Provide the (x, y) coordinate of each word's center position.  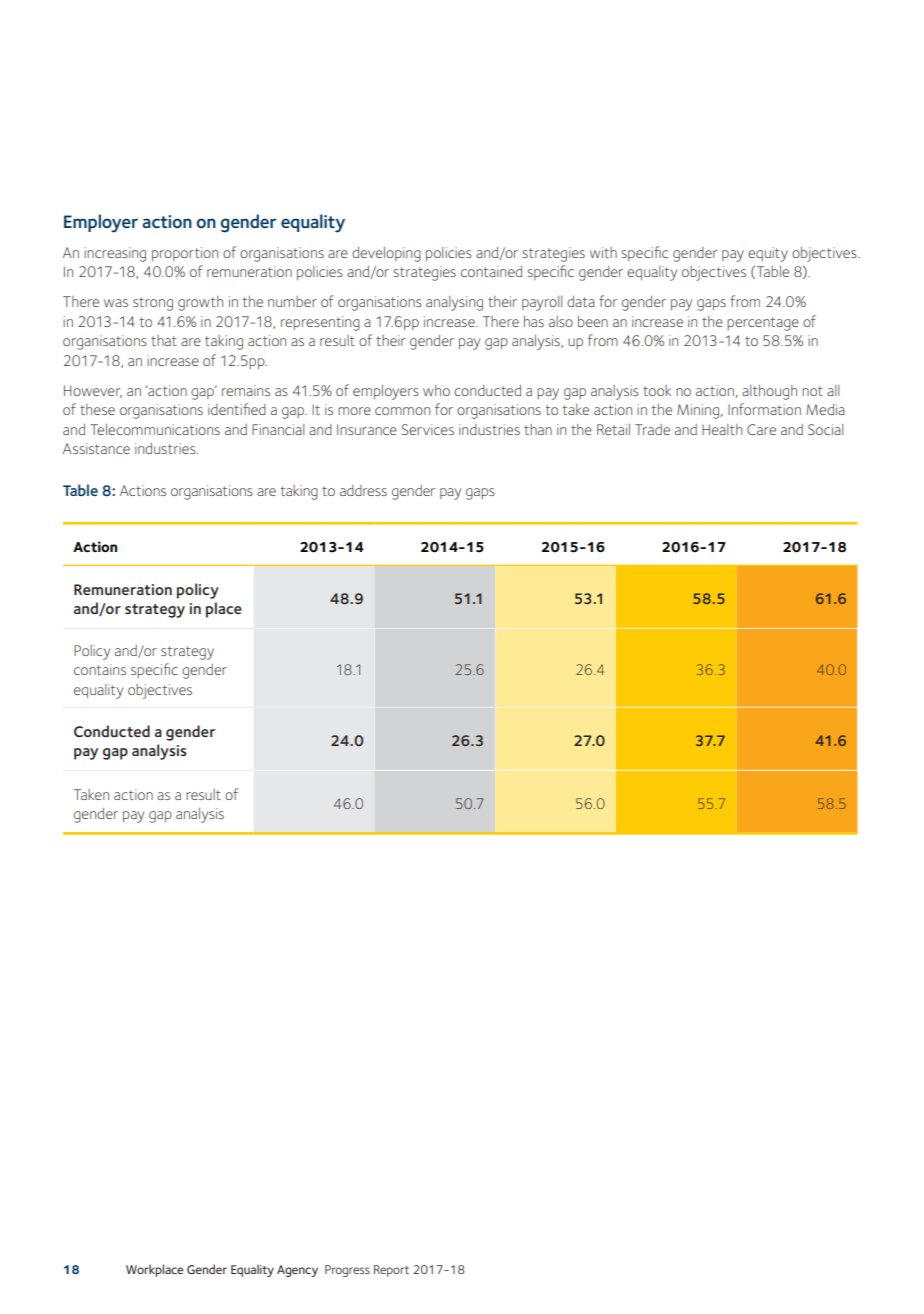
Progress (347, 1271)
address (363, 490)
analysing (454, 303)
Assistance (96, 448)
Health (722, 429)
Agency (297, 1271)
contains (100, 669)
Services (428, 429)
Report (391, 1271)
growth (200, 303)
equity (768, 254)
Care (761, 429)
